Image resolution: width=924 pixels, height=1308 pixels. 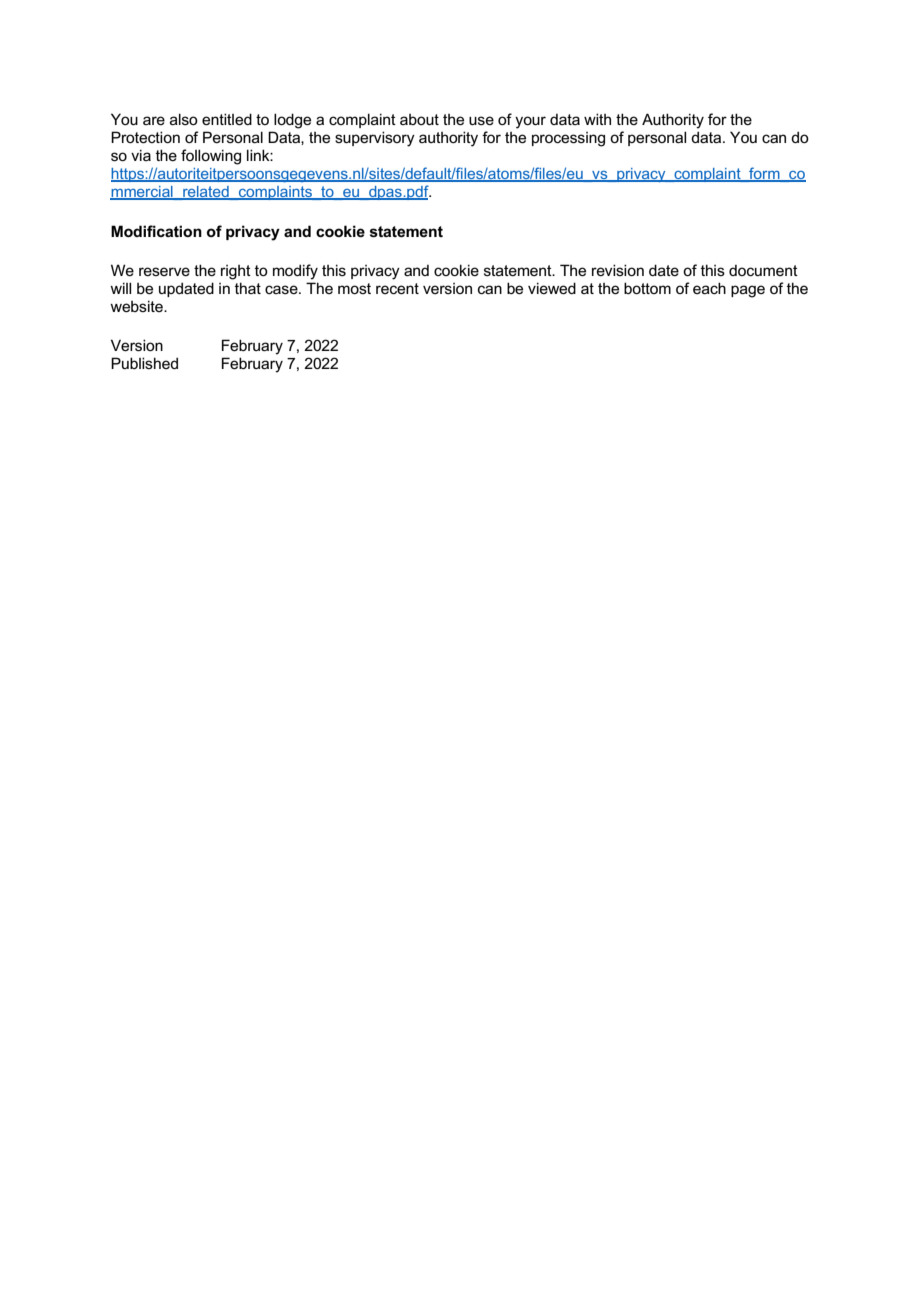 I want to click on each, so click(x=709, y=288).
